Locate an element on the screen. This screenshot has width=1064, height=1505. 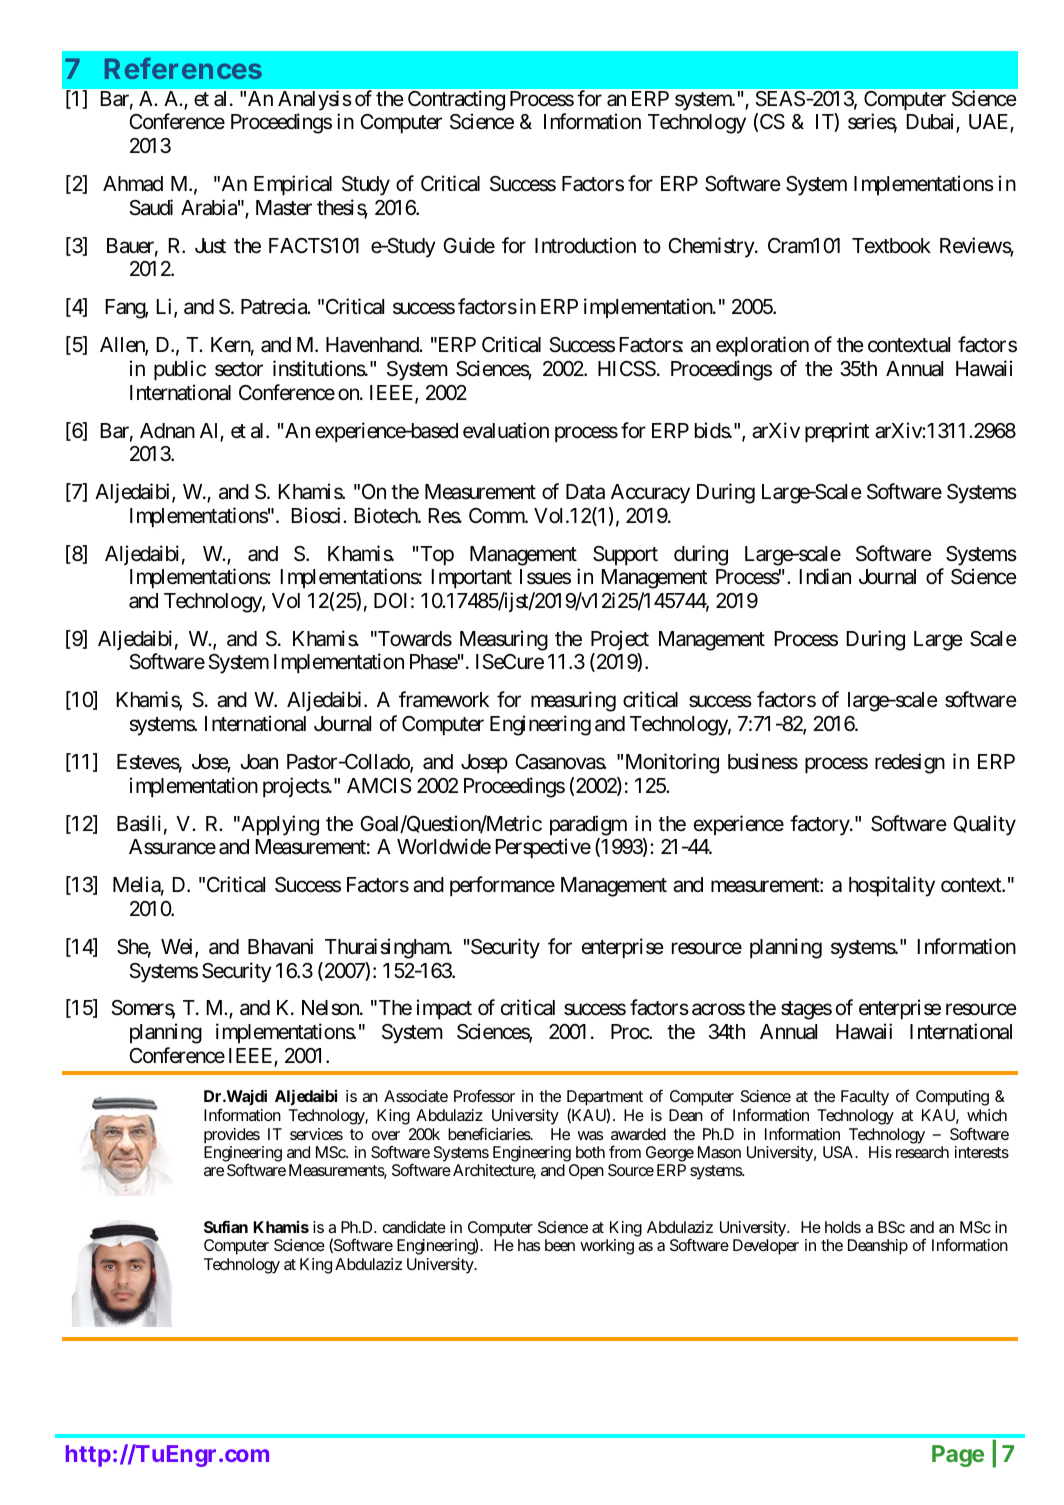
both is located at coordinates (590, 1152).
